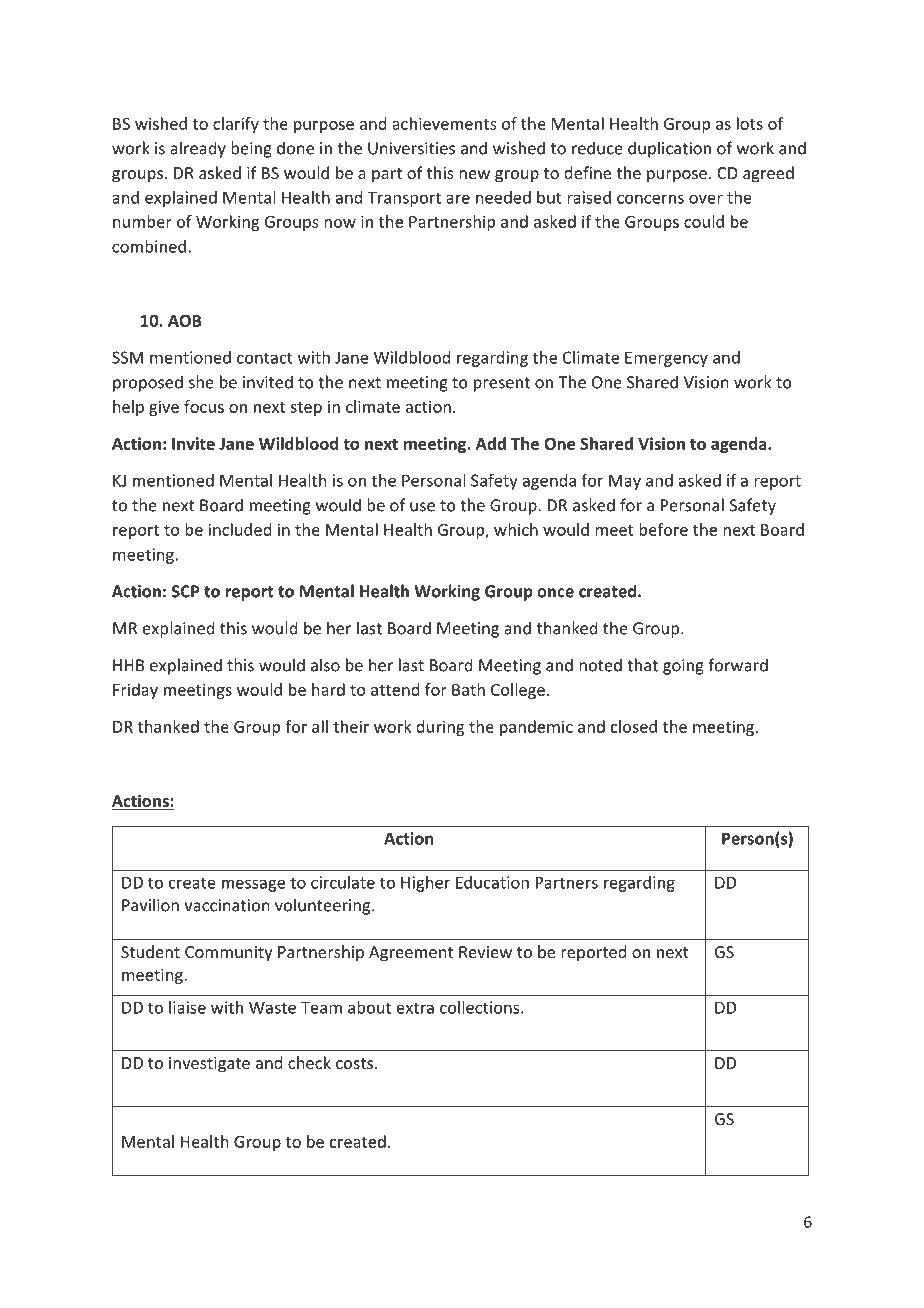  Describe the element at coordinates (666, 359) in the document. I see `Emergency` at that location.
